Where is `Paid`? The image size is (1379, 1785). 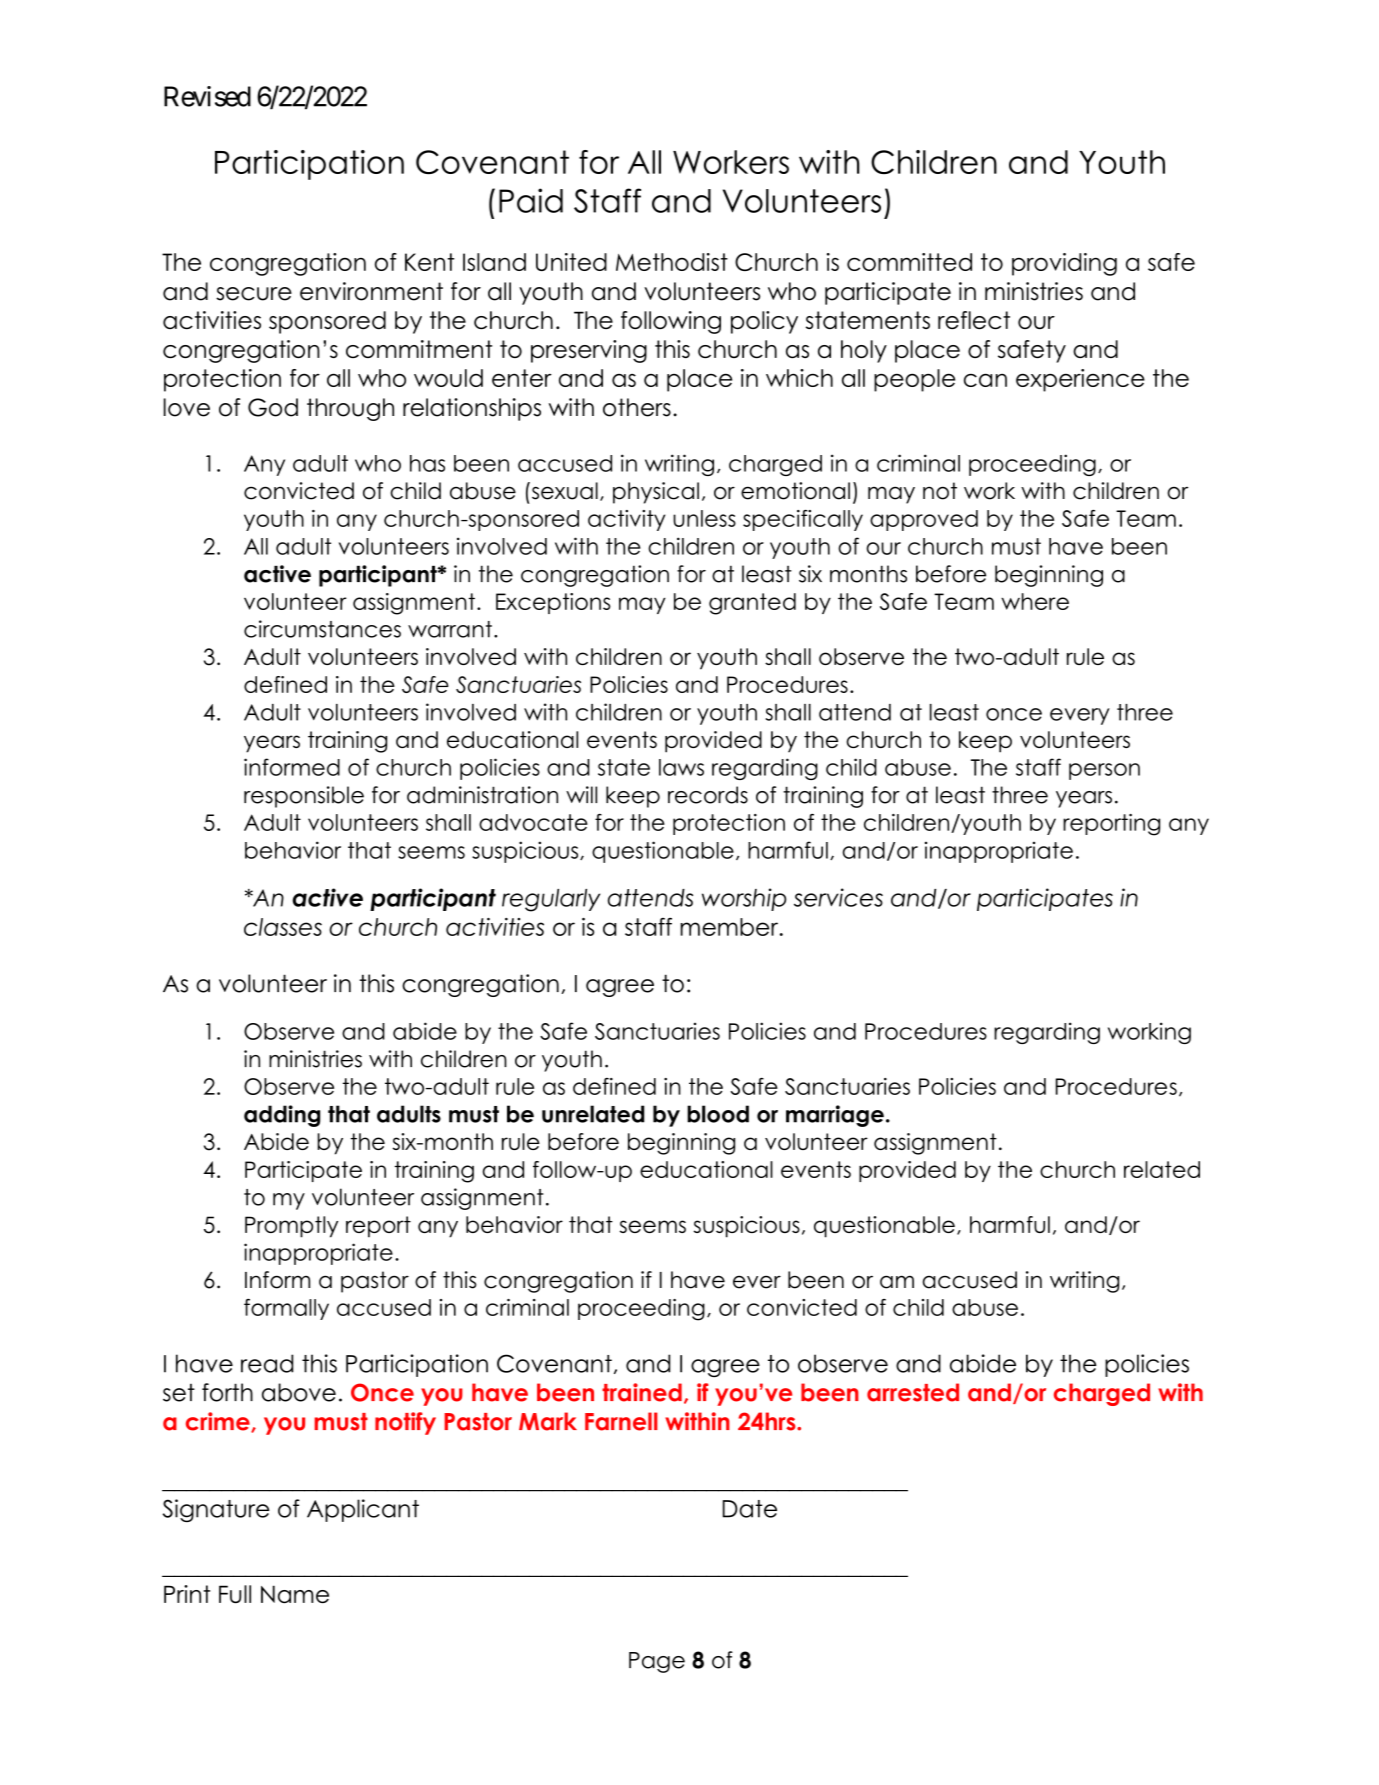
Paid is located at coordinates (531, 200).
